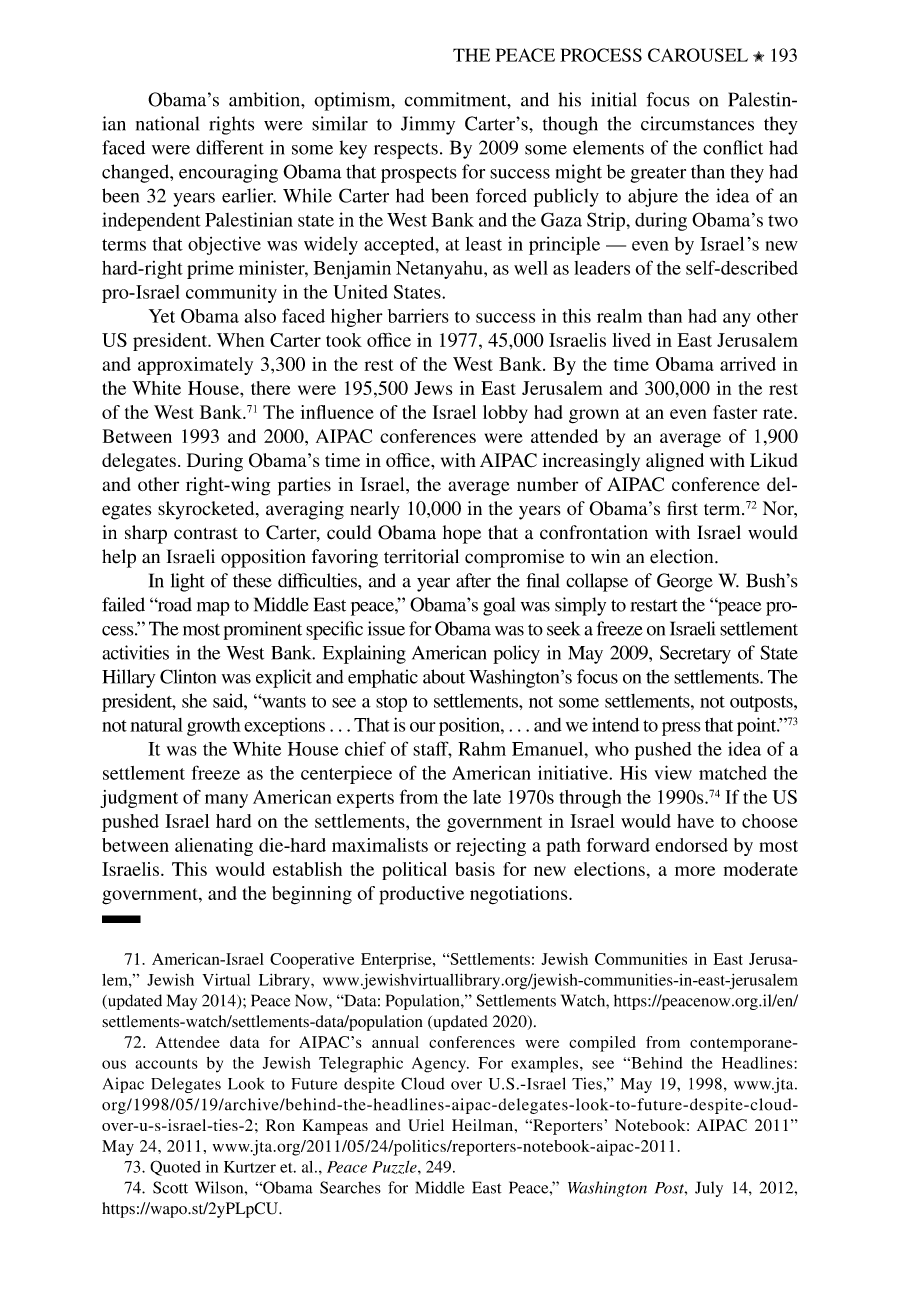 This page has width=900, height=1316. I want to click on circumstances, so click(697, 123).
